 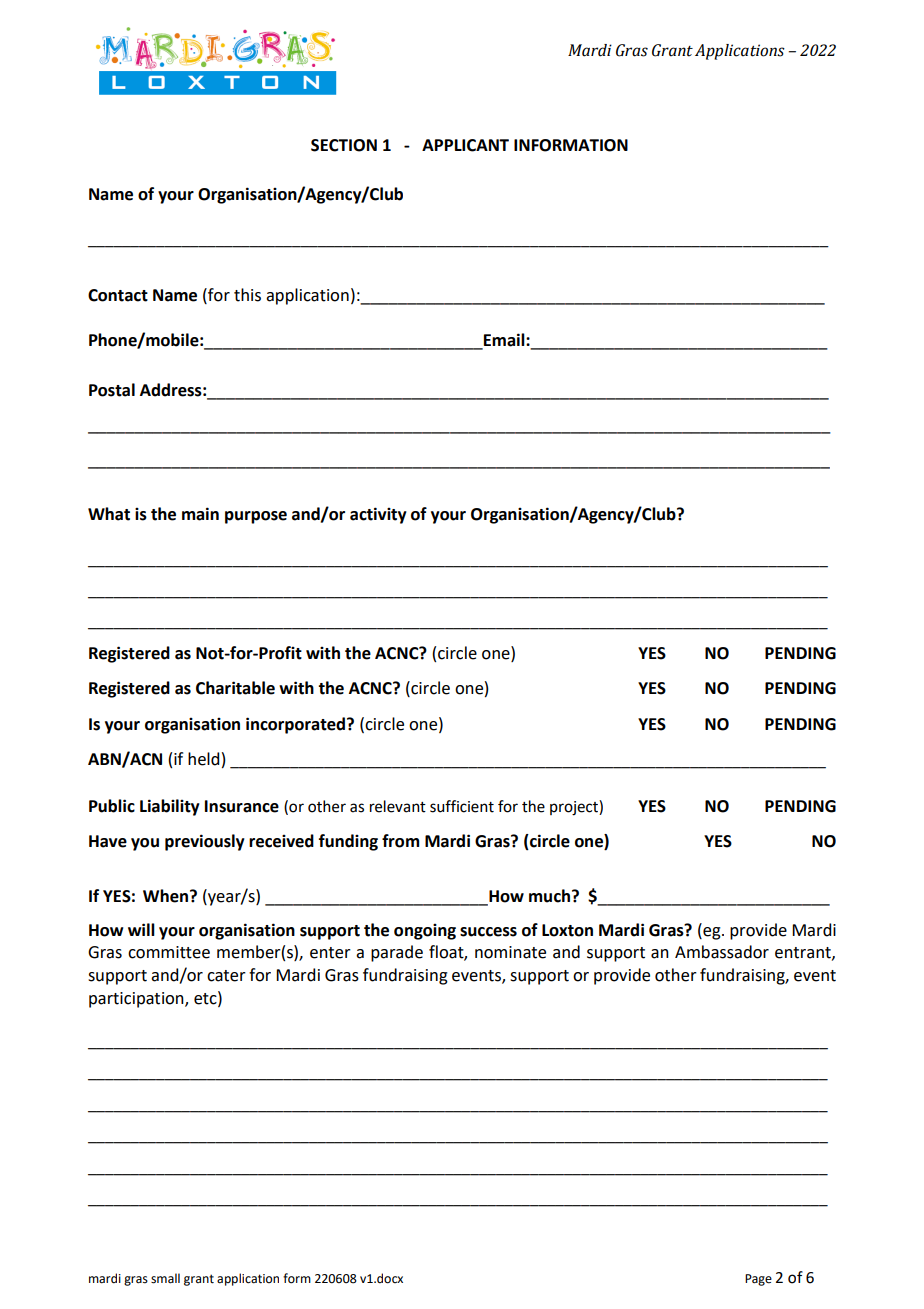 I want to click on held, so click(x=203, y=759).
